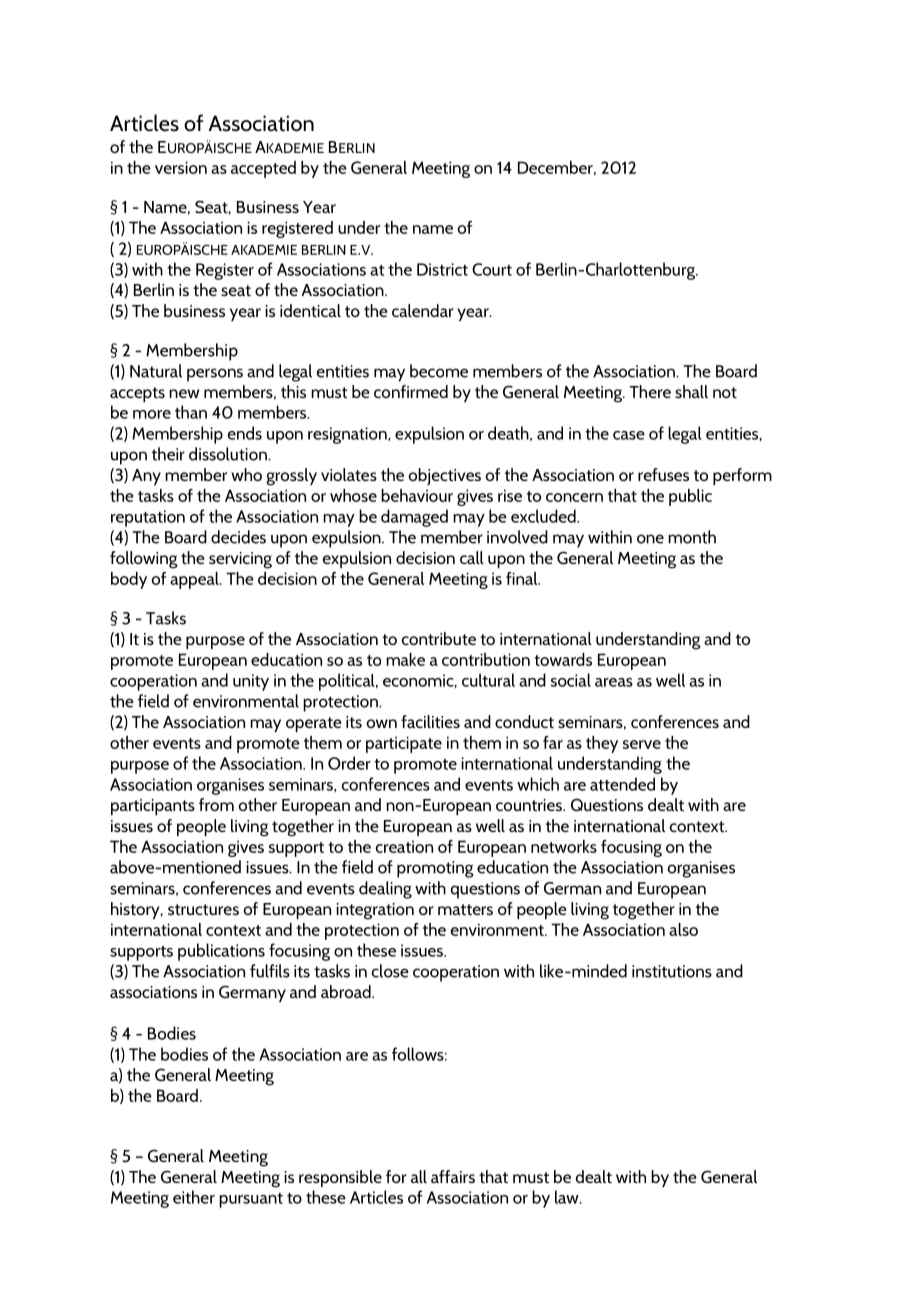  What do you see at coordinates (465, 909) in the page?
I see `matters` at bounding box center [465, 909].
